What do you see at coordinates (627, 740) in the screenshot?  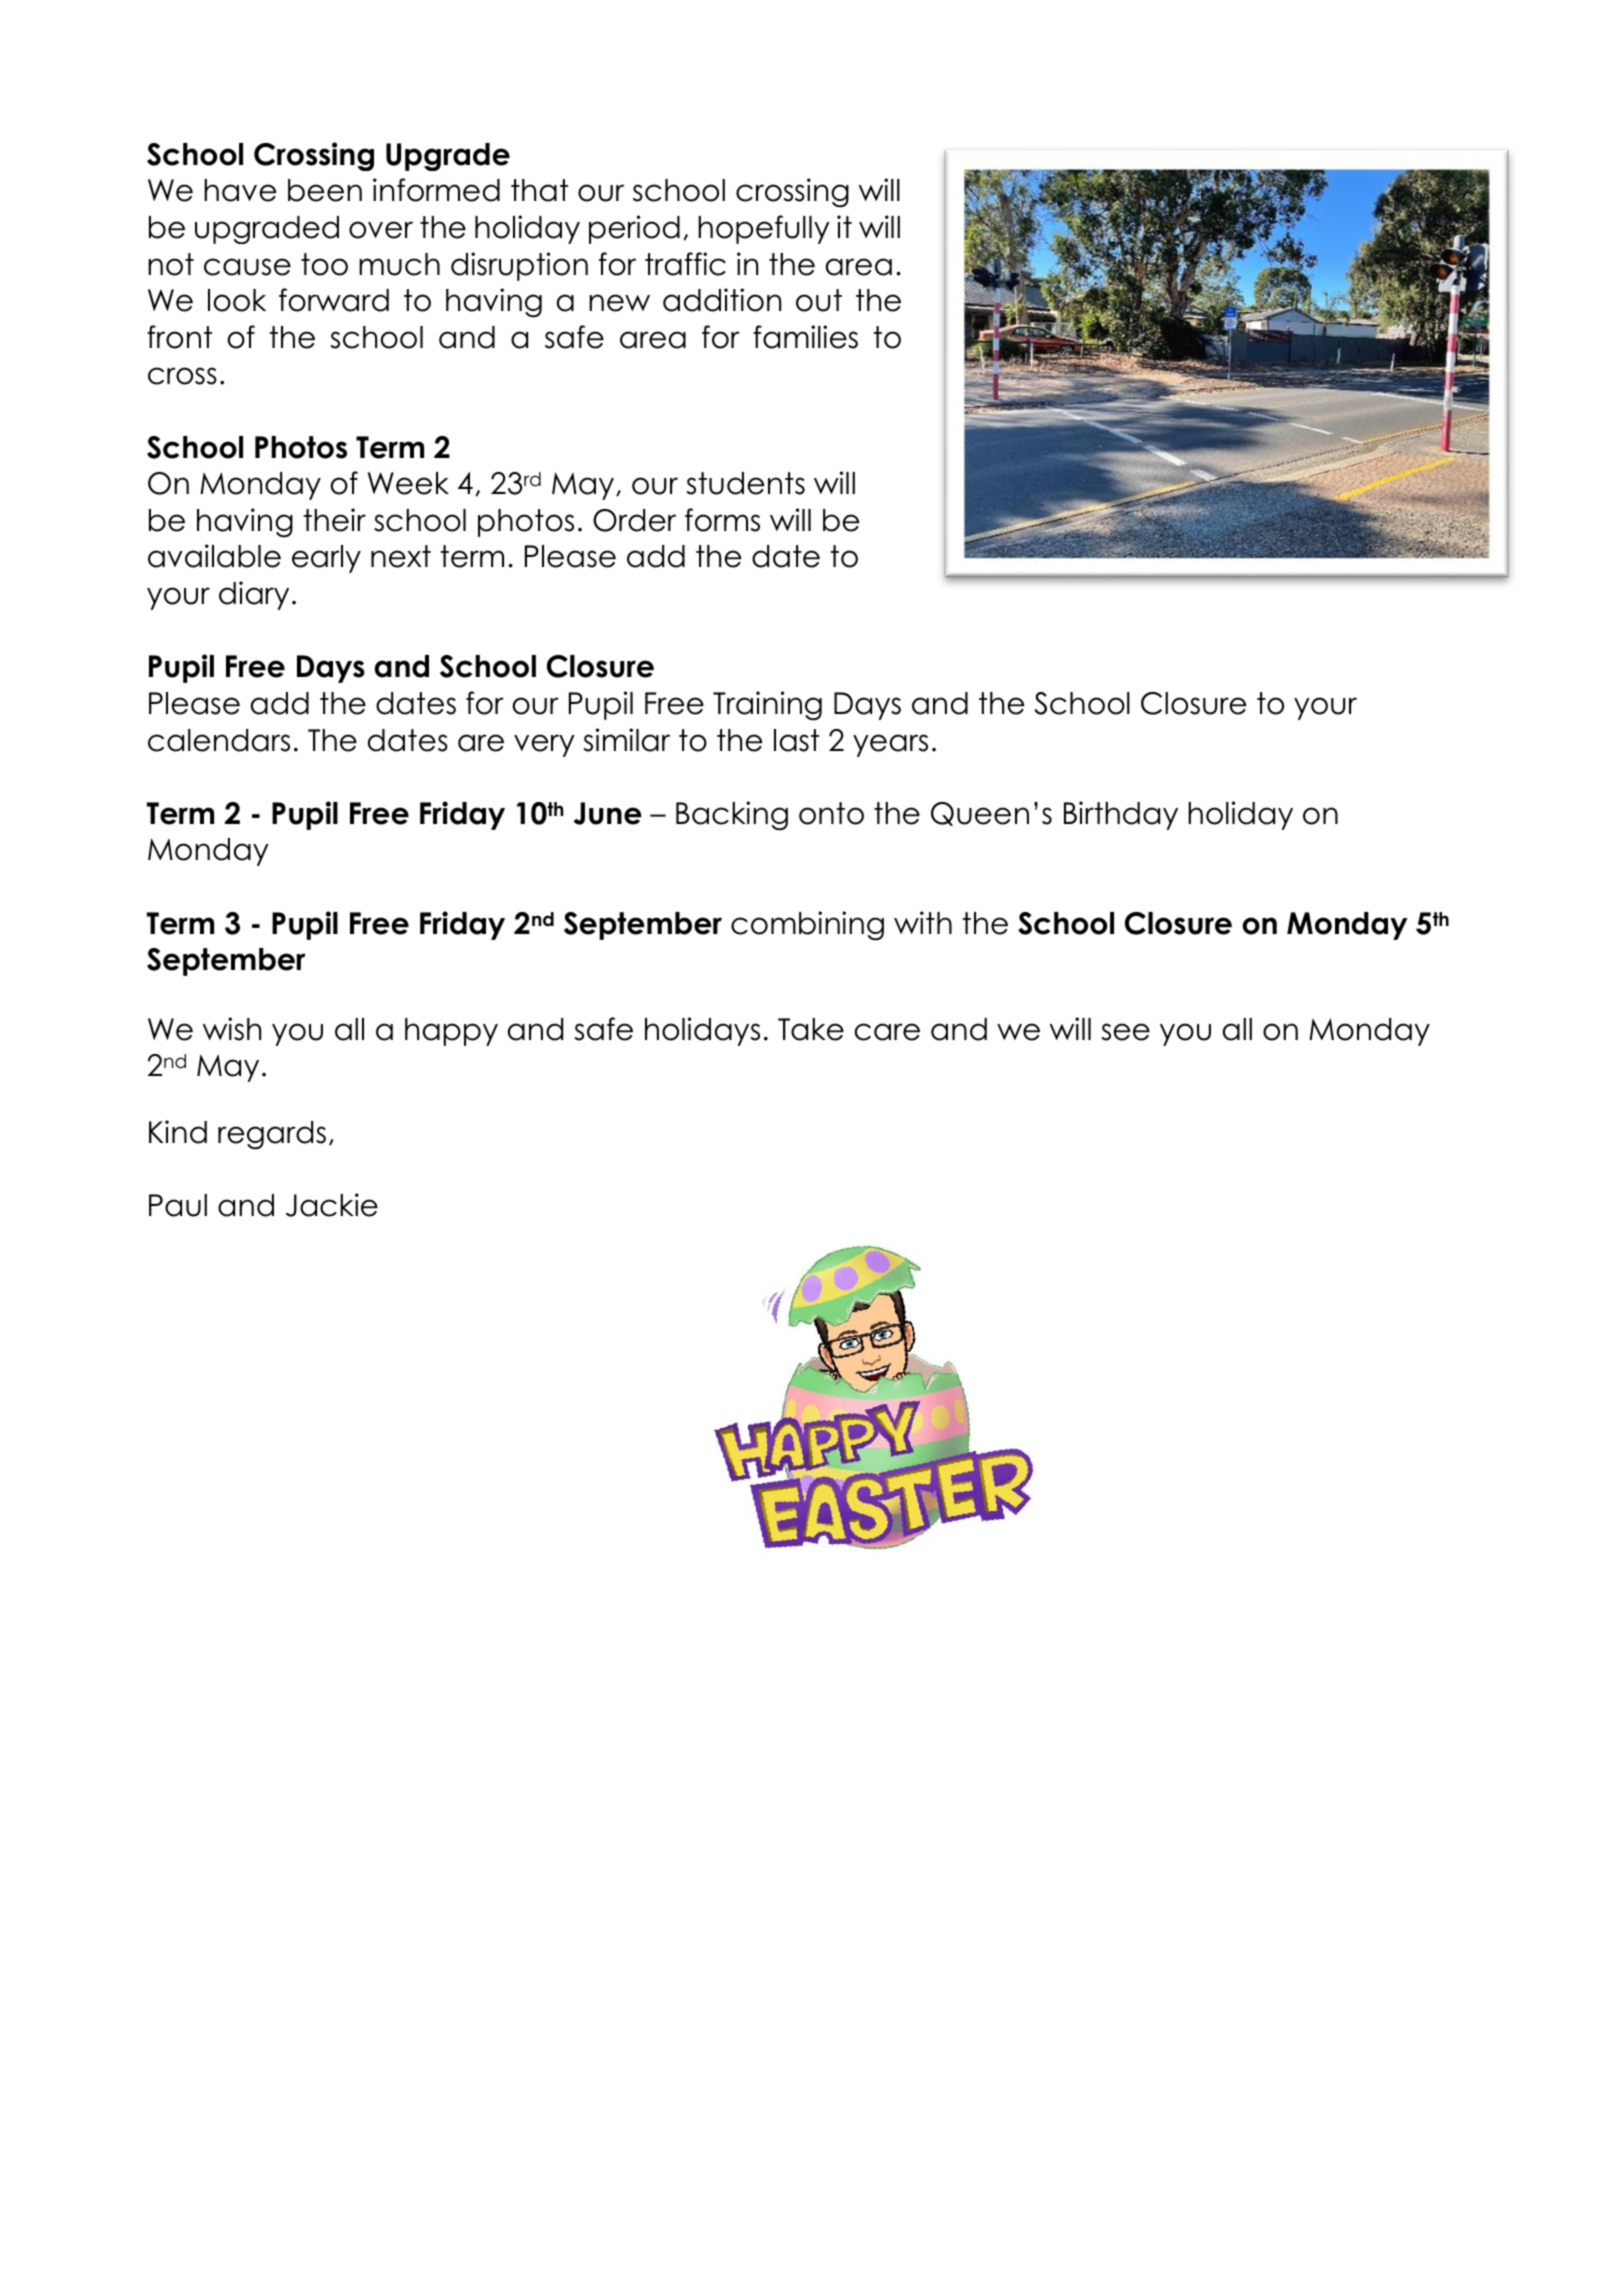 I see `similar` at bounding box center [627, 740].
